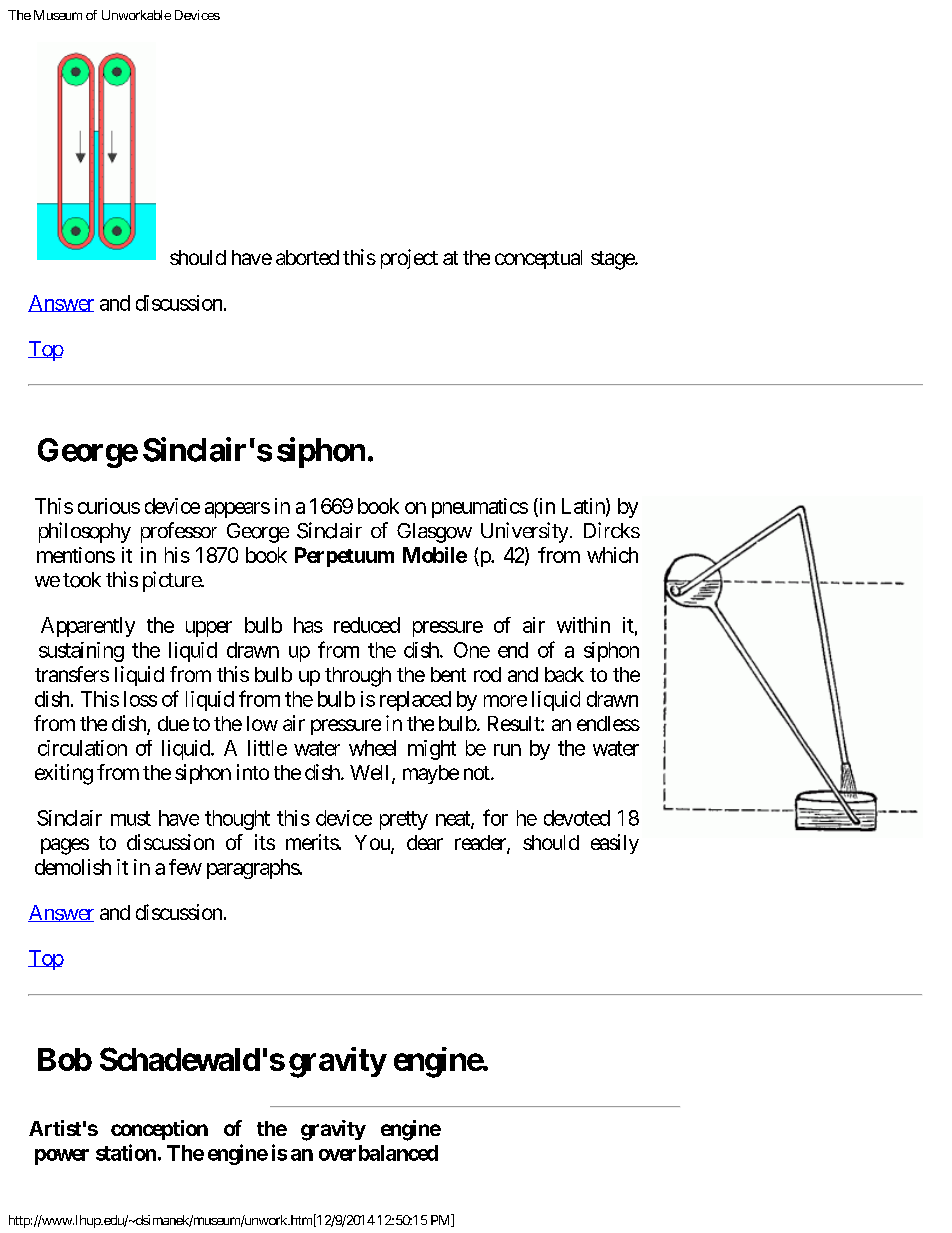  Describe the element at coordinates (564, 674) in the screenshot. I see `back` at that location.
